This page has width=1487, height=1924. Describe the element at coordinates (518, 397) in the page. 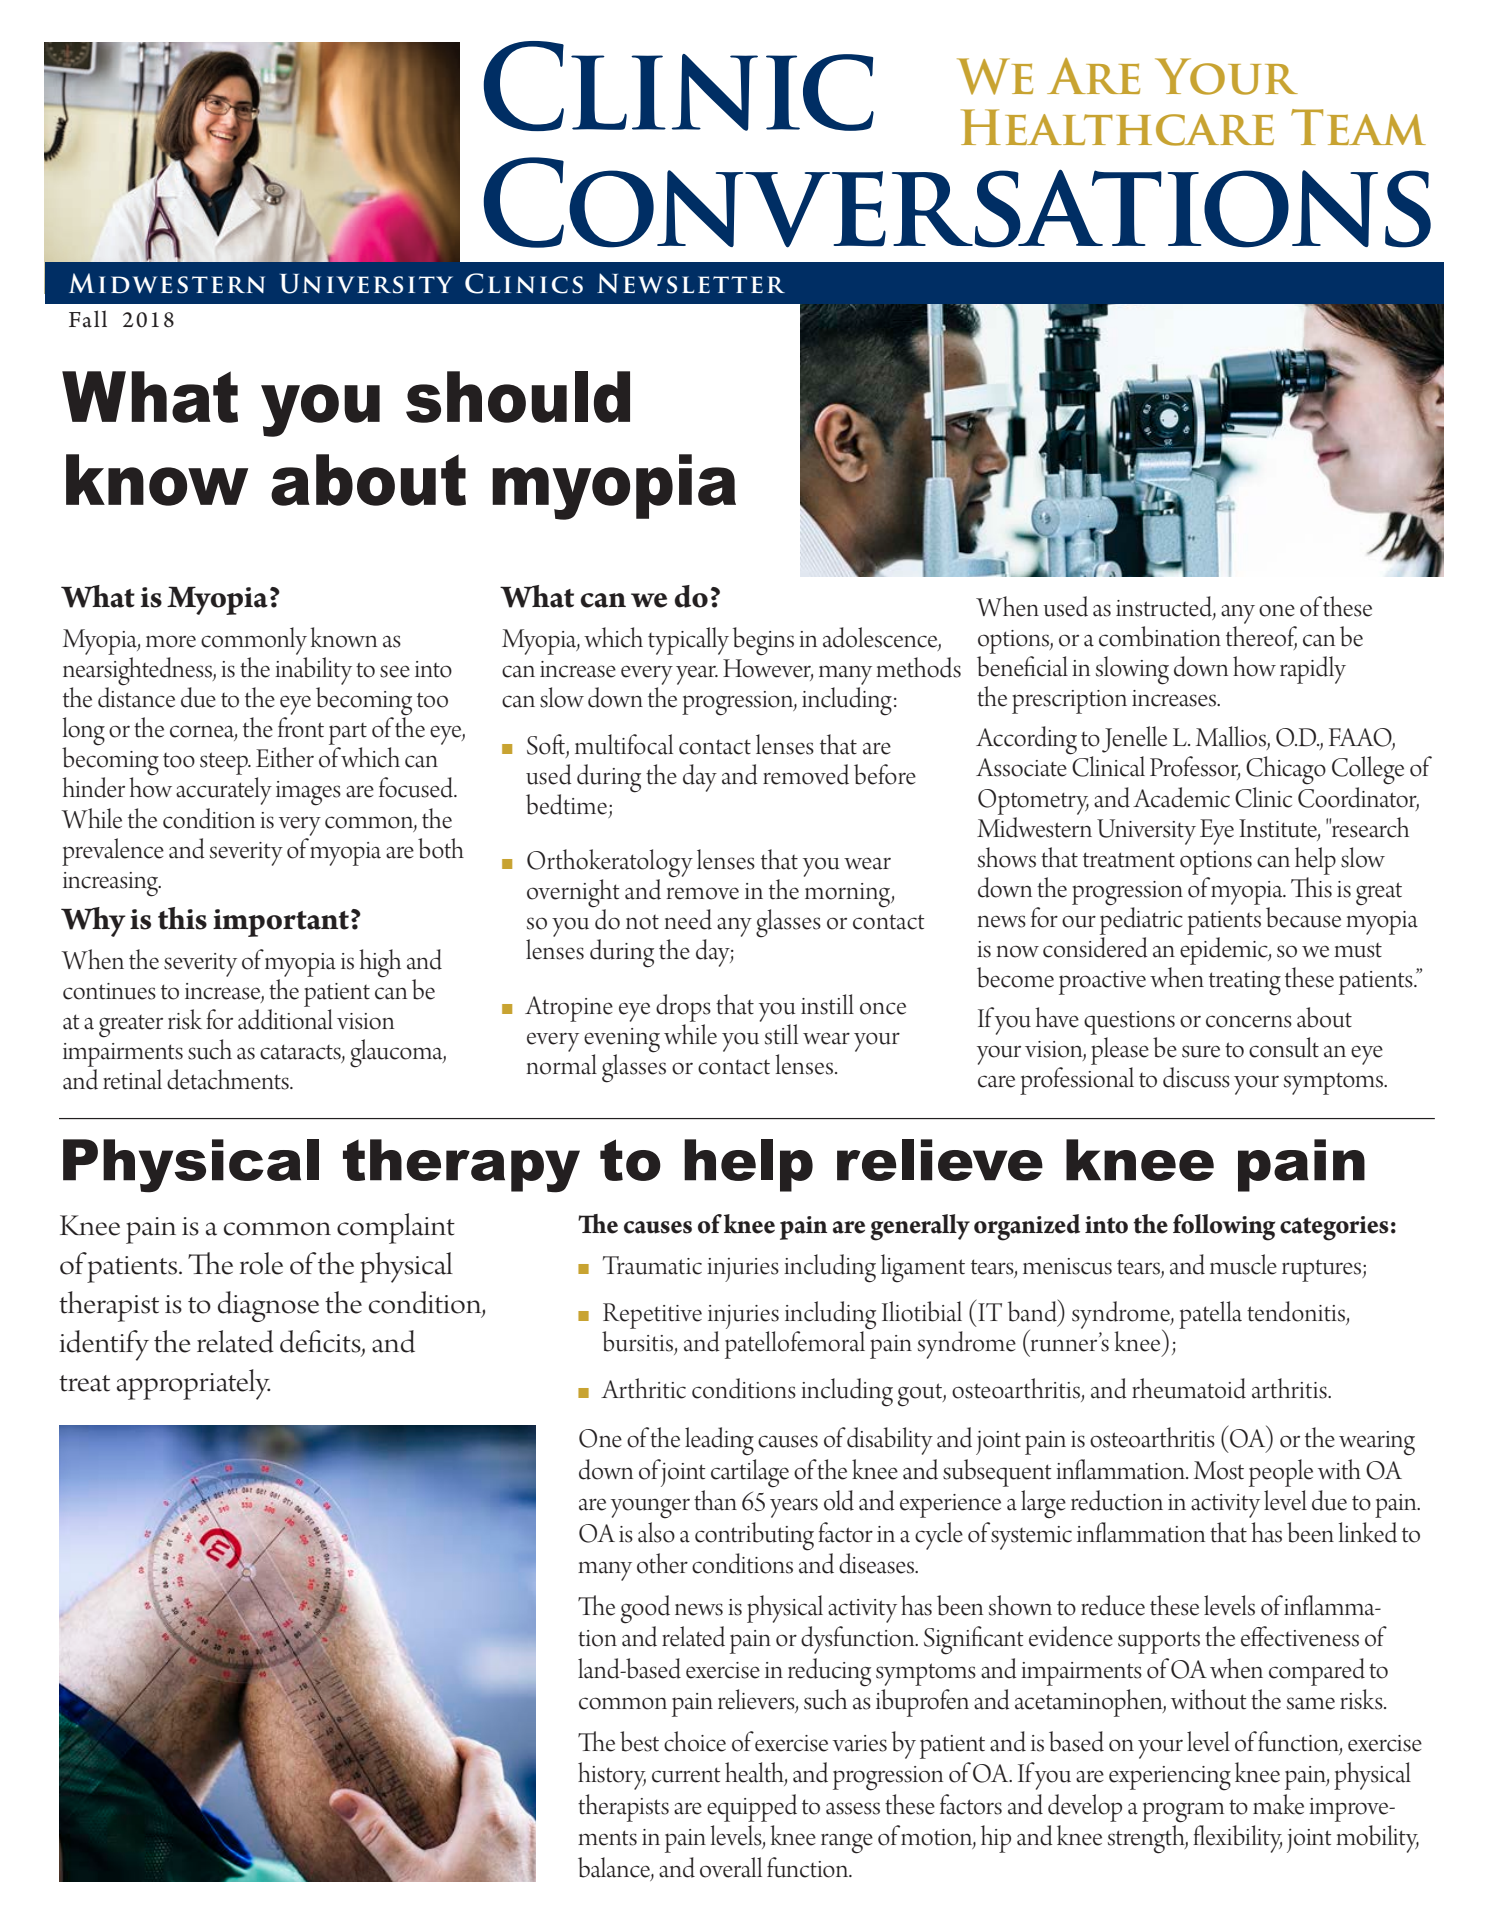

I see `should` at that location.
